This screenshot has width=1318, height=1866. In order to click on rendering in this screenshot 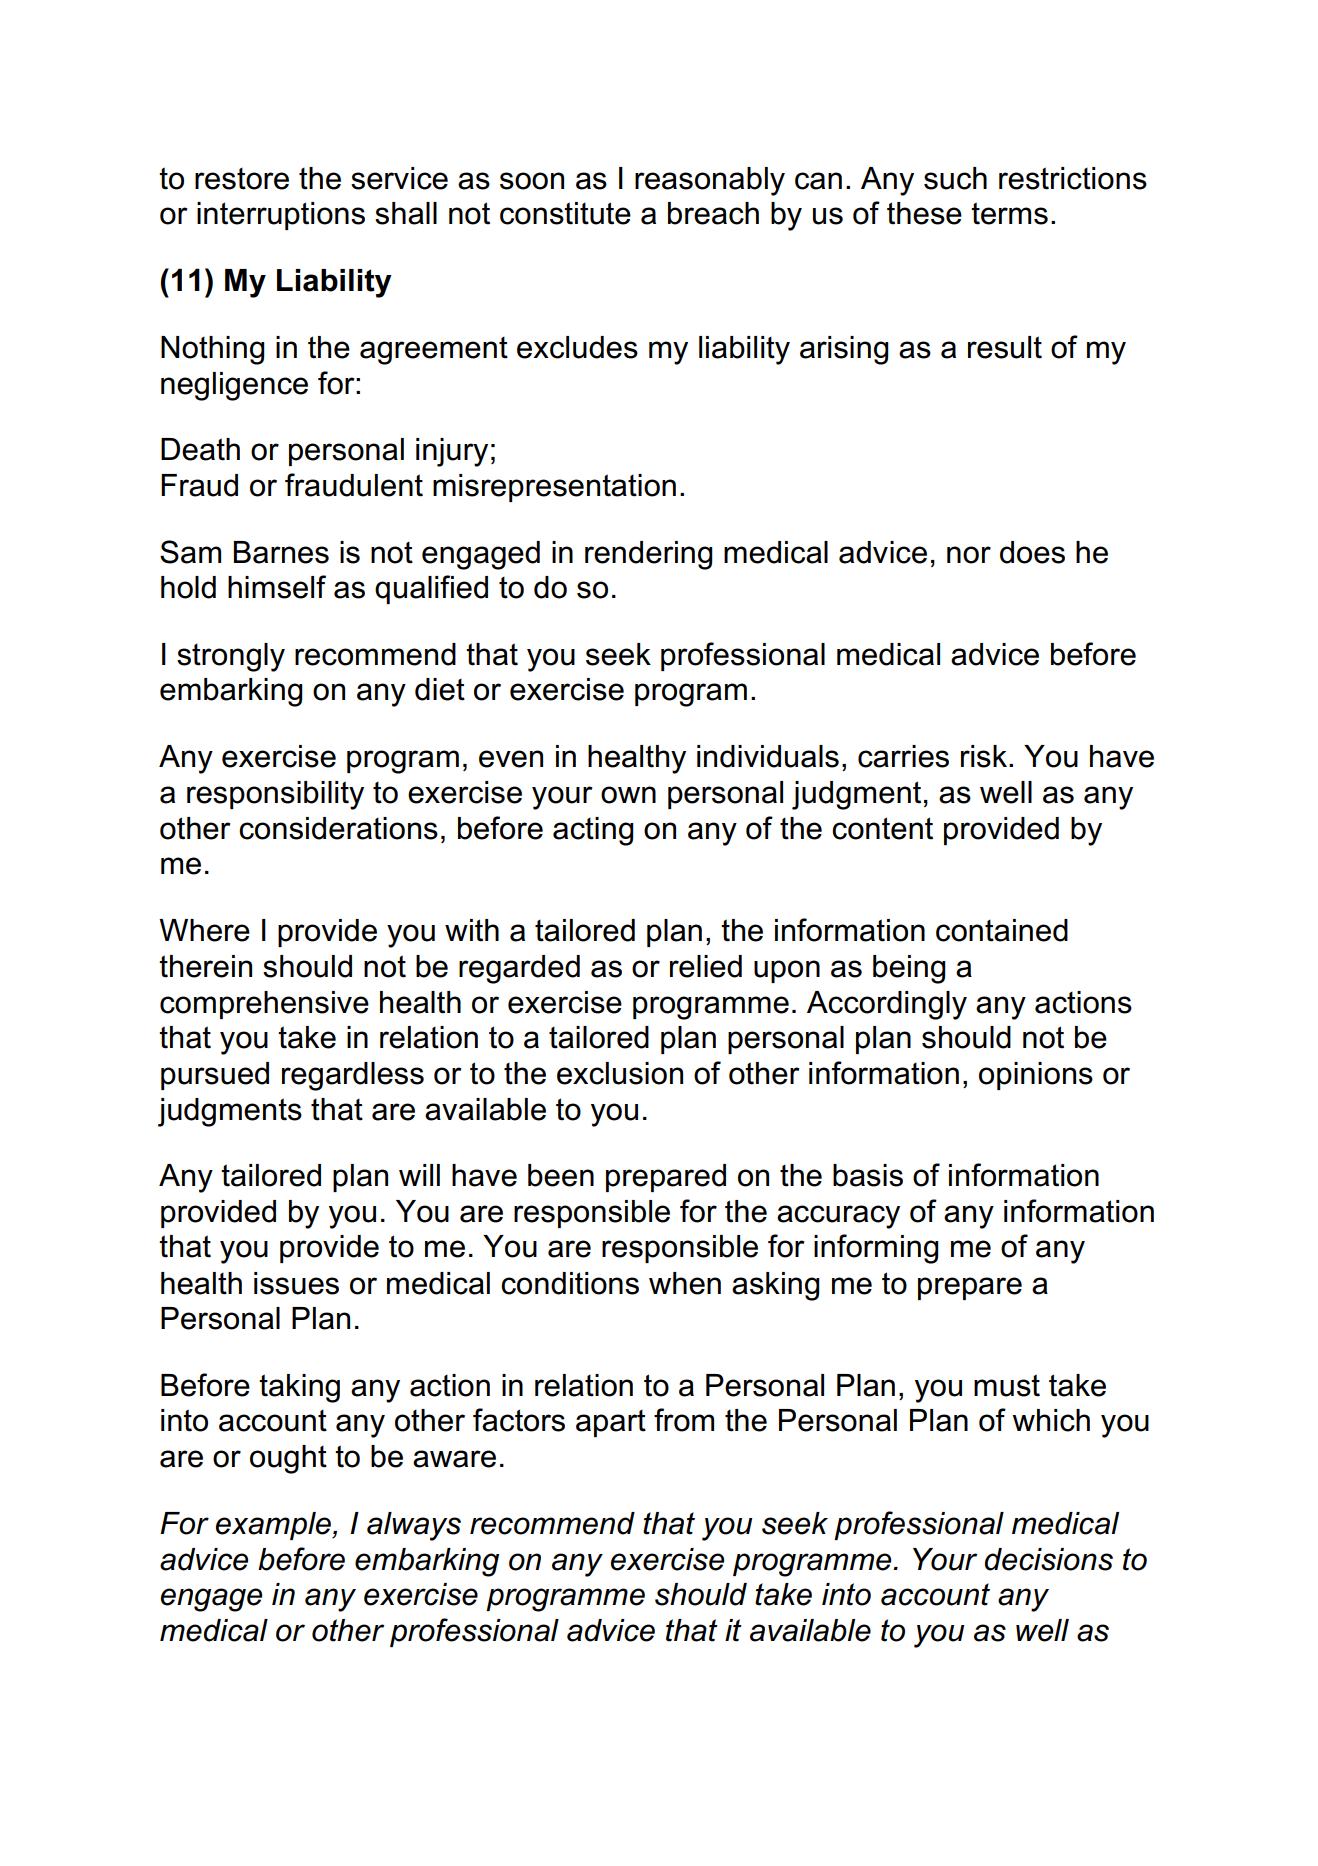, I will do `click(649, 555)`.
